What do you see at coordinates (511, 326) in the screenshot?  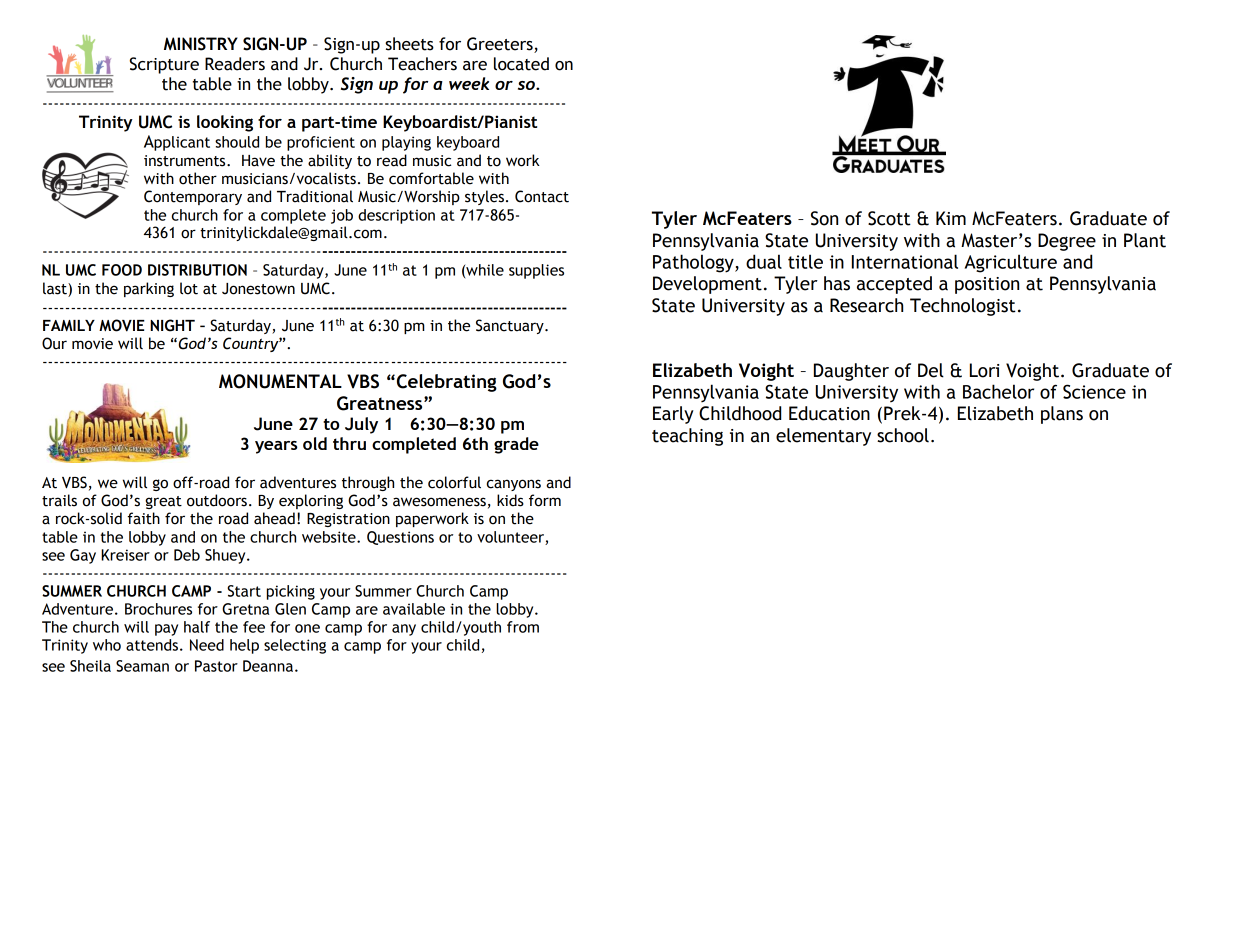 I see `Sanctuary` at bounding box center [511, 326].
